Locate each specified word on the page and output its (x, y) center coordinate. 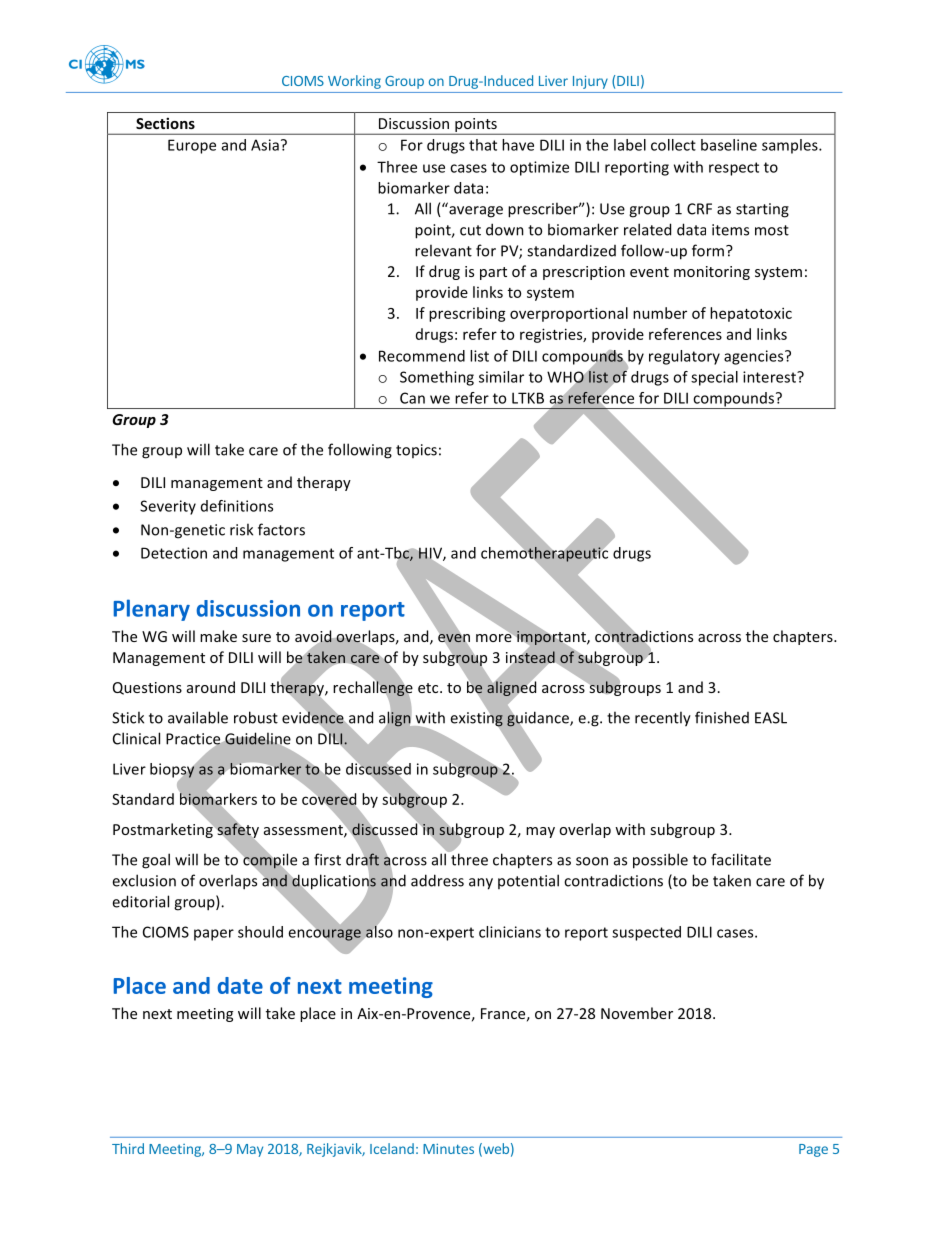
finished (722, 717)
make (218, 636)
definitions (237, 506)
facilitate (741, 859)
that (483, 145)
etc (429, 688)
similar (501, 377)
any (481, 884)
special (714, 378)
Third (128, 1148)
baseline (729, 145)
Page (813, 1150)
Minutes (448, 1148)
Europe (192, 146)
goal (156, 861)
